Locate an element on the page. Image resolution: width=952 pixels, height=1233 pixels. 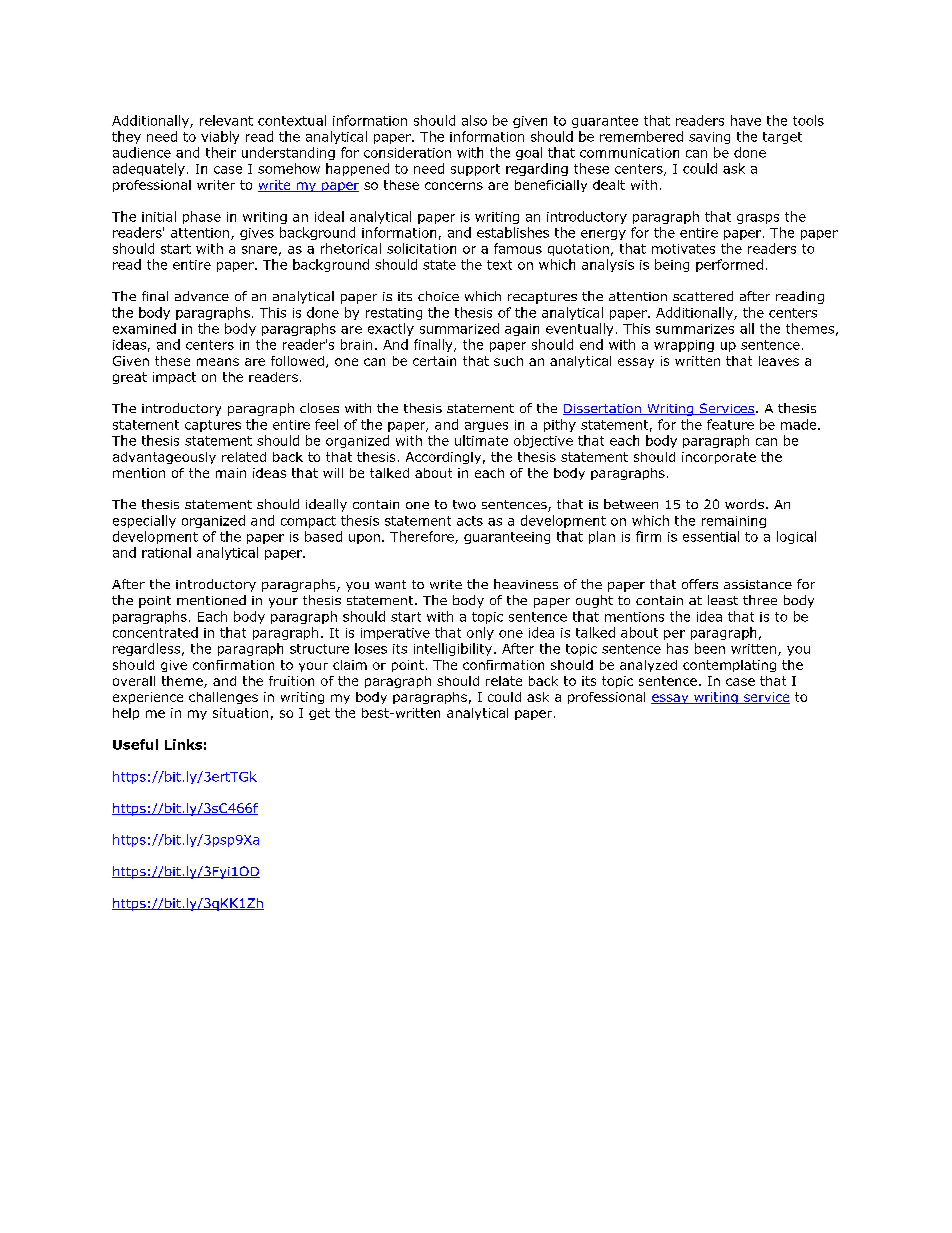
saving is located at coordinates (709, 138).
